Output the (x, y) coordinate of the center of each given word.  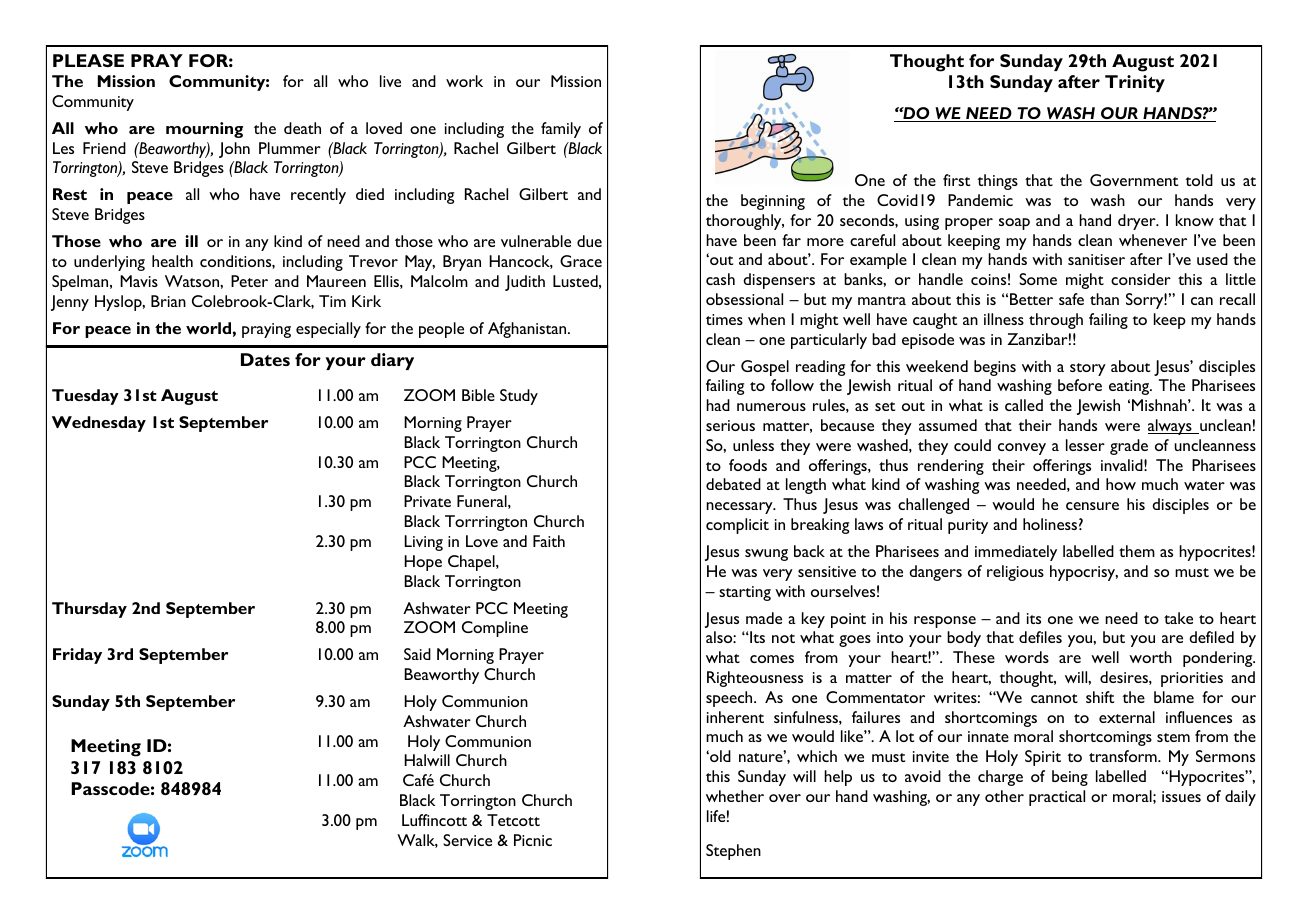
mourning (204, 130)
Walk (417, 841)
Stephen (733, 852)
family (561, 130)
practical (1057, 798)
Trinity (1135, 83)
